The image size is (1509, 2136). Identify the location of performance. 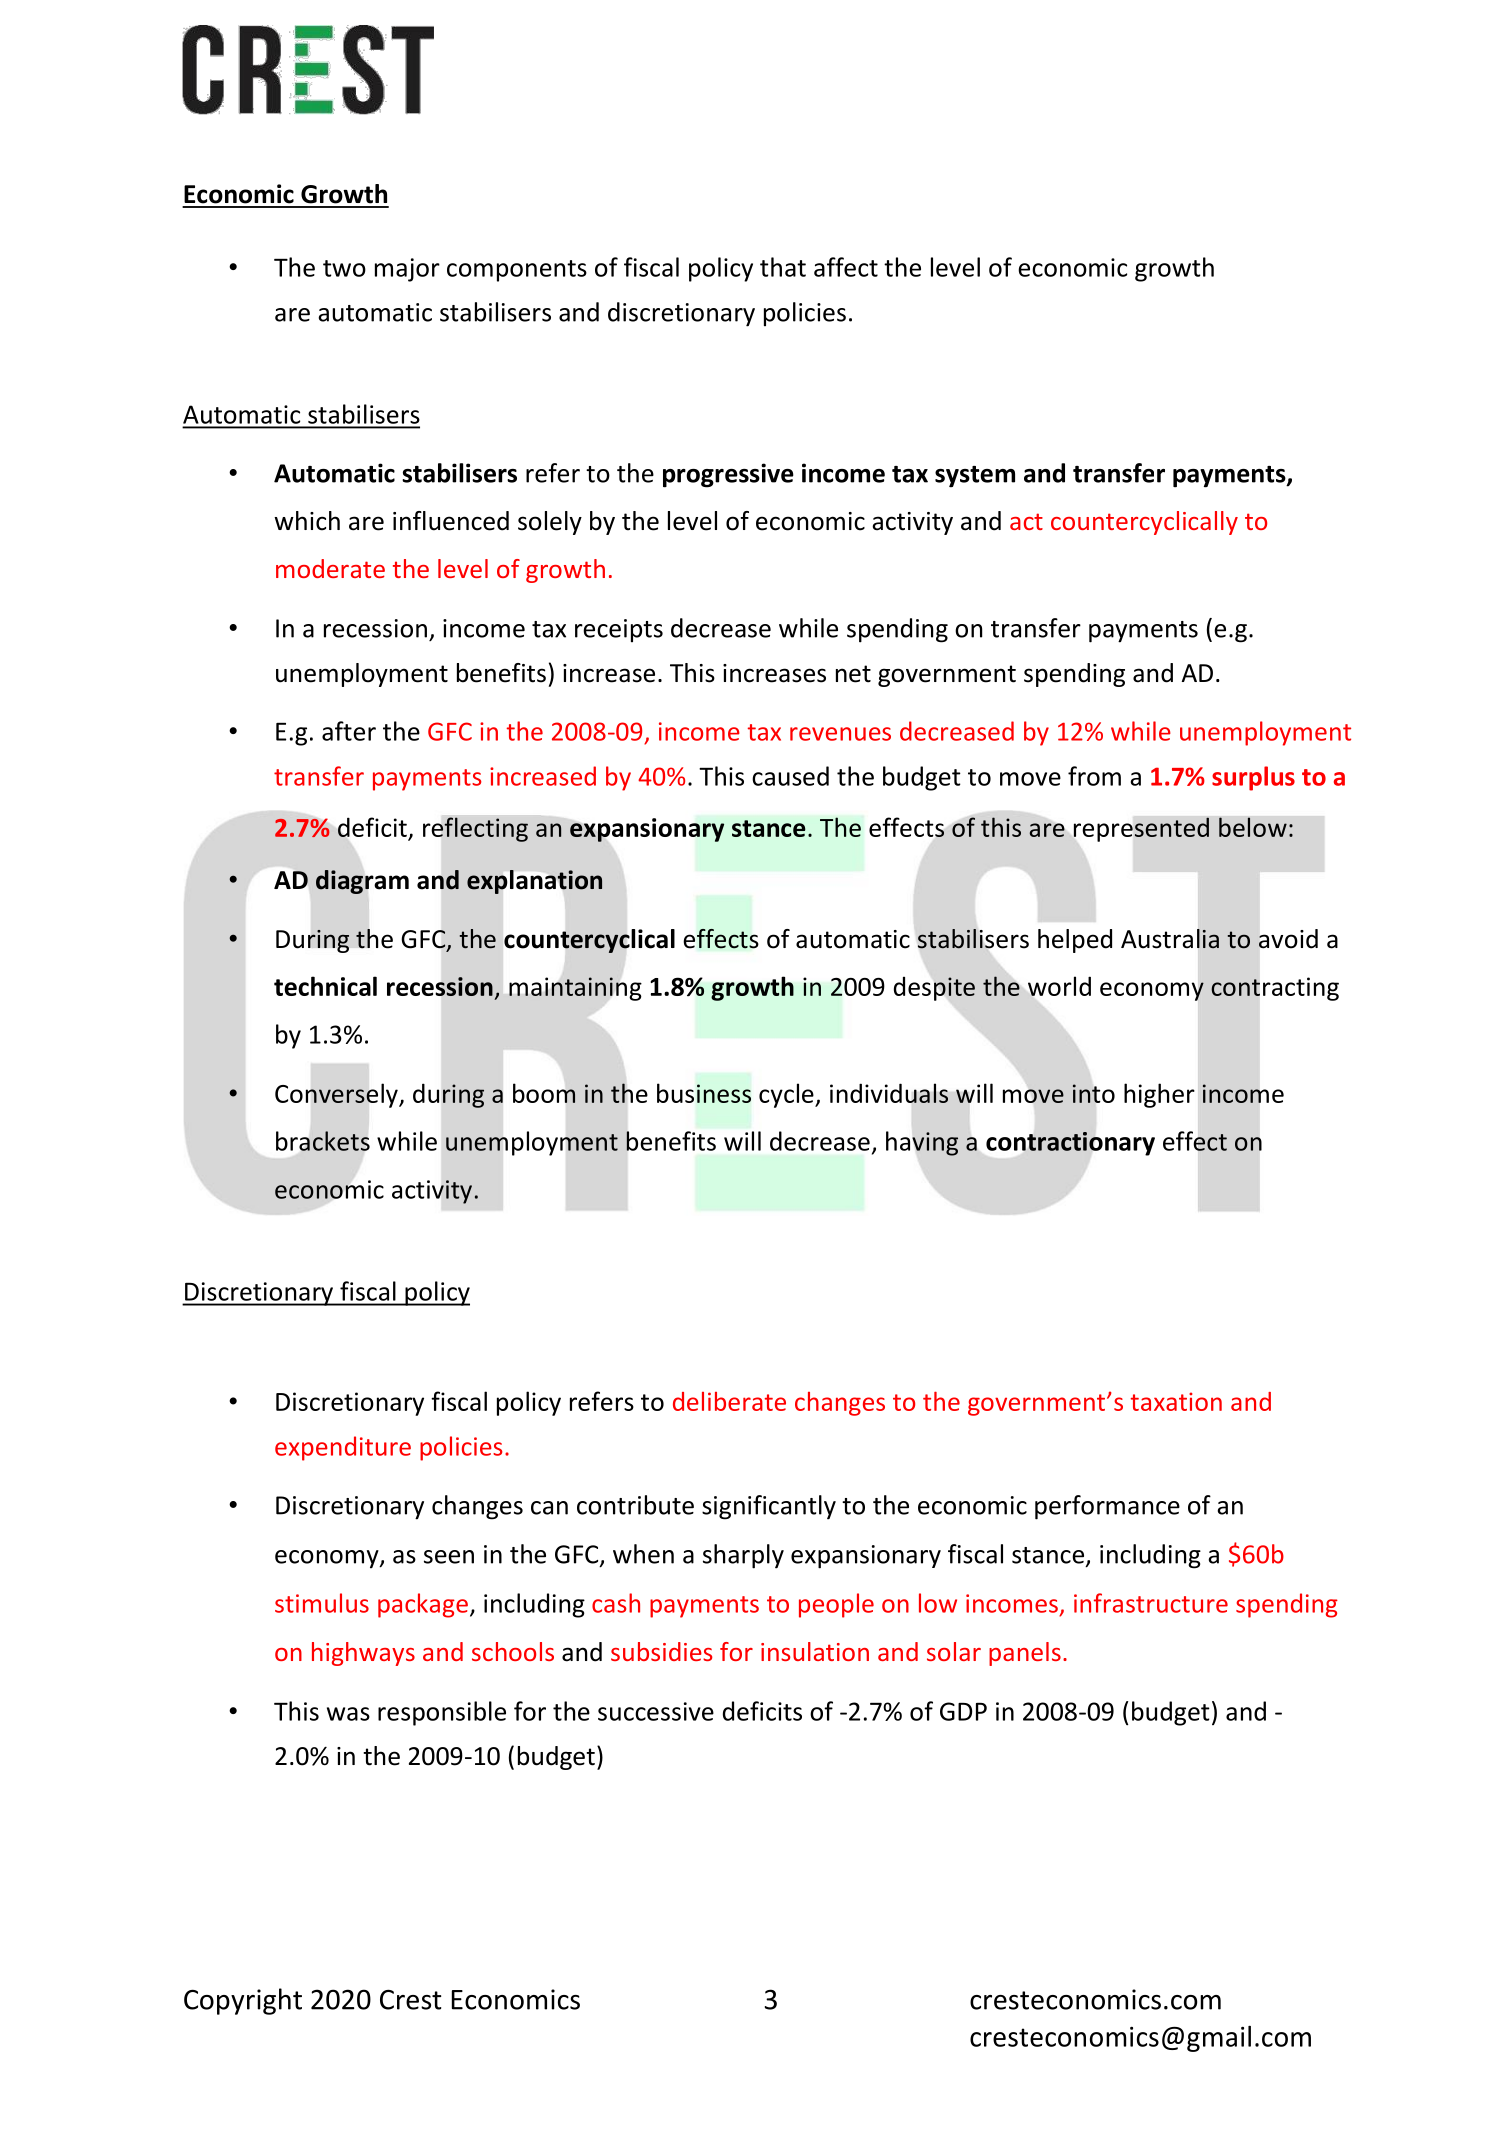
(1107, 1507).
